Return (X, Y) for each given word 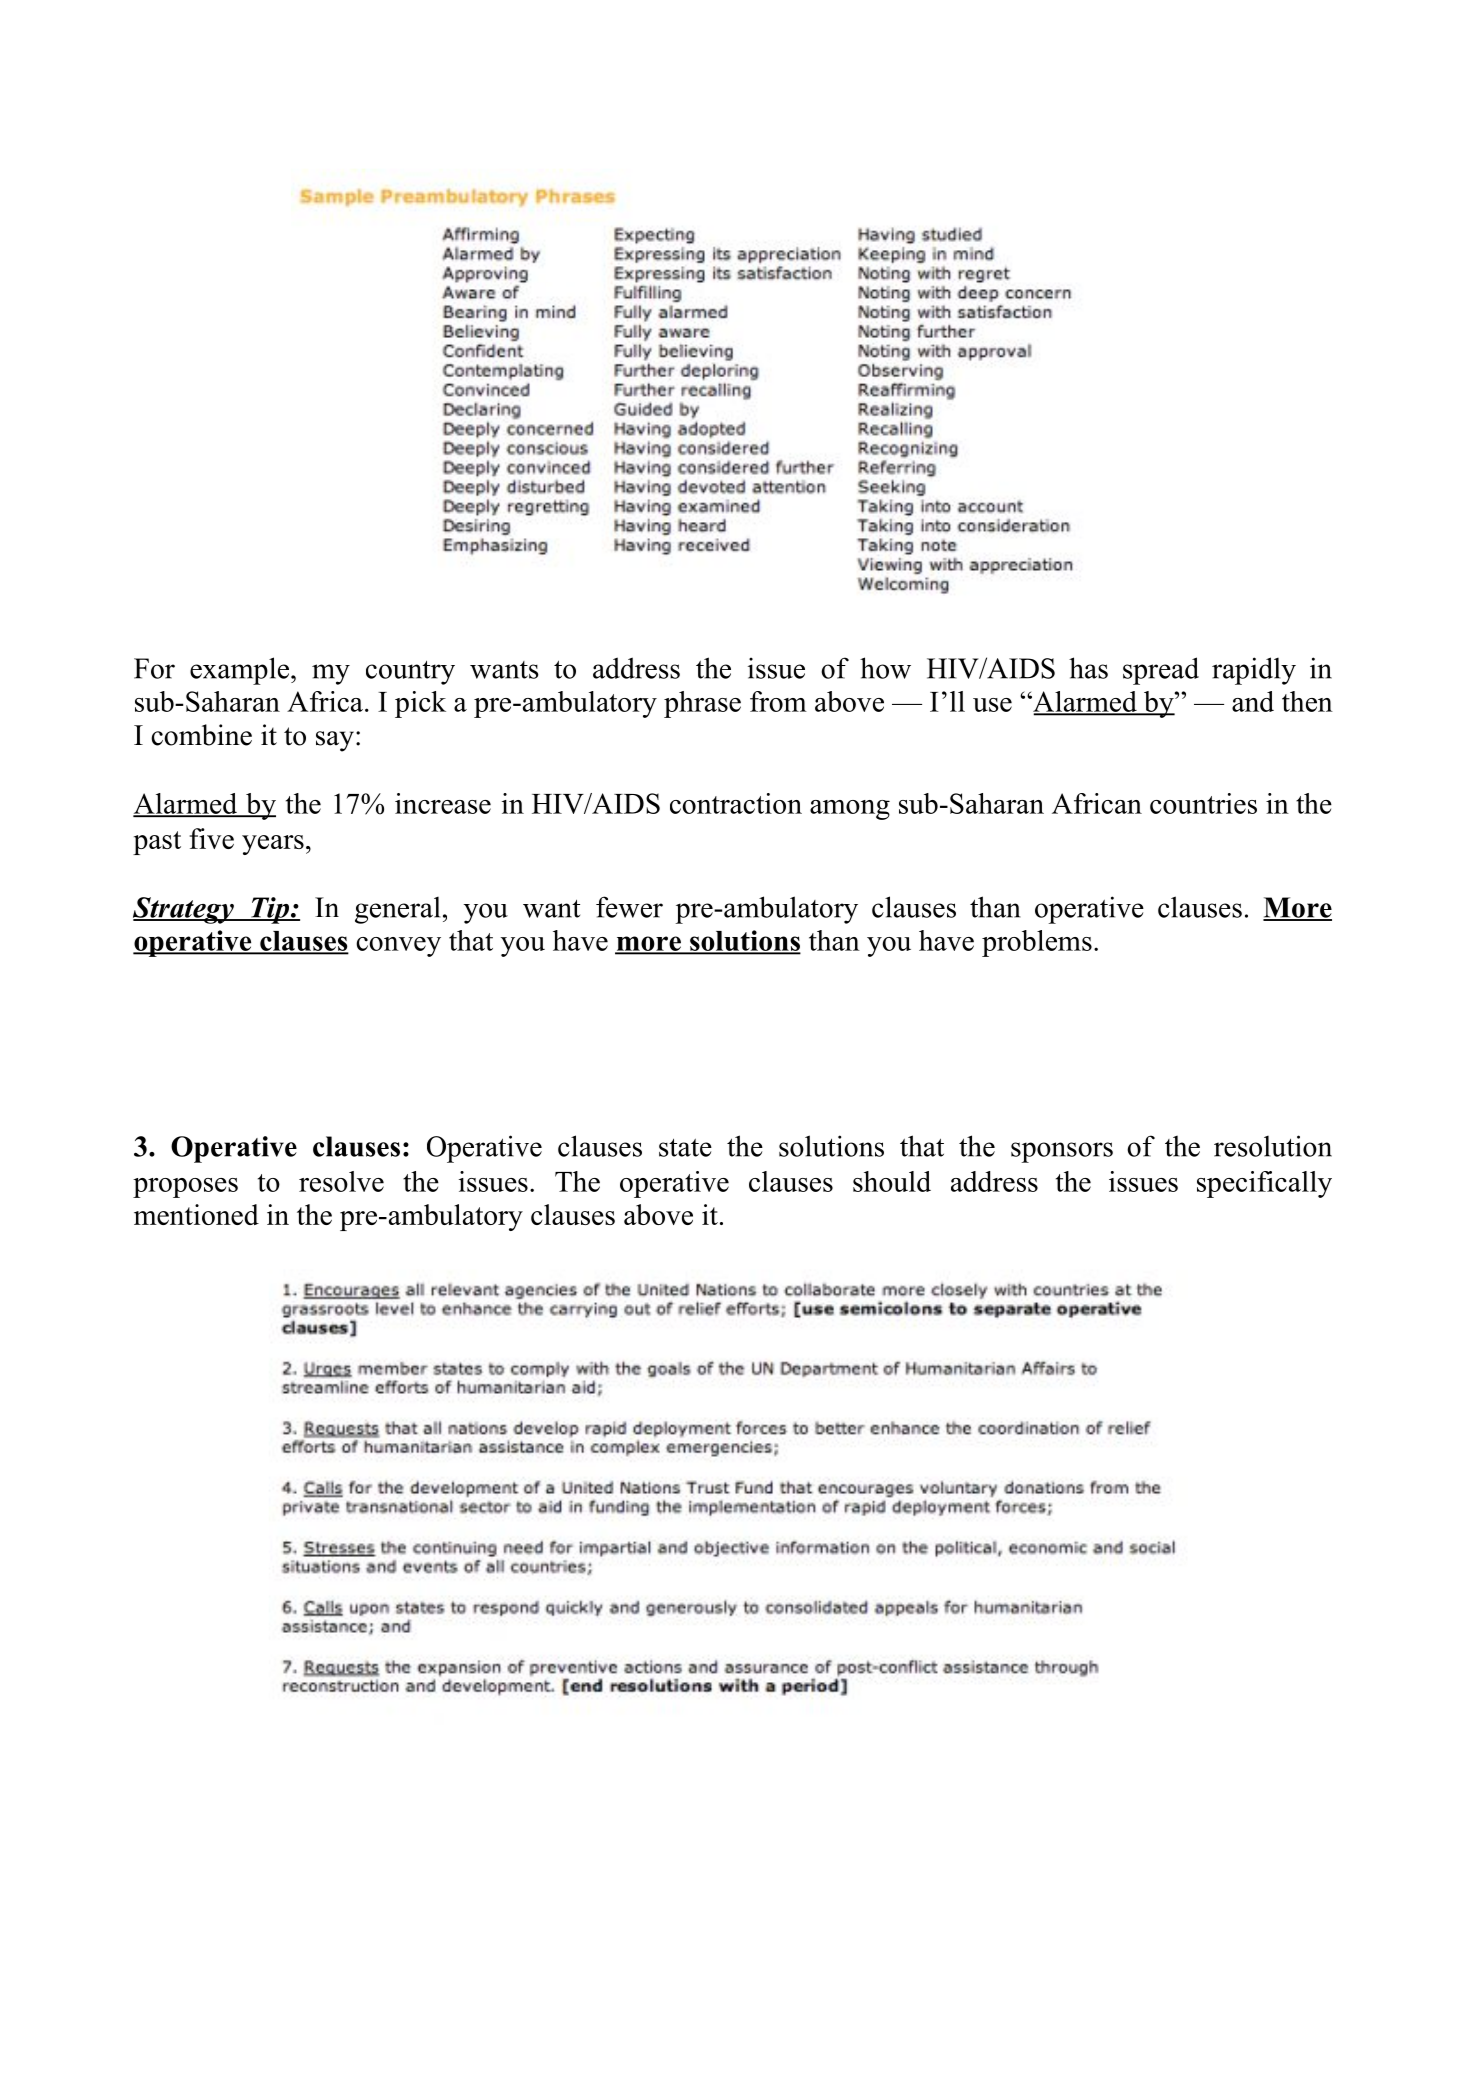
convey (398, 947)
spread (1161, 671)
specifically (1264, 1184)
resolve (341, 1181)
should (892, 1181)
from (778, 701)
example (239, 671)
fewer (629, 907)
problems (1037, 943)
